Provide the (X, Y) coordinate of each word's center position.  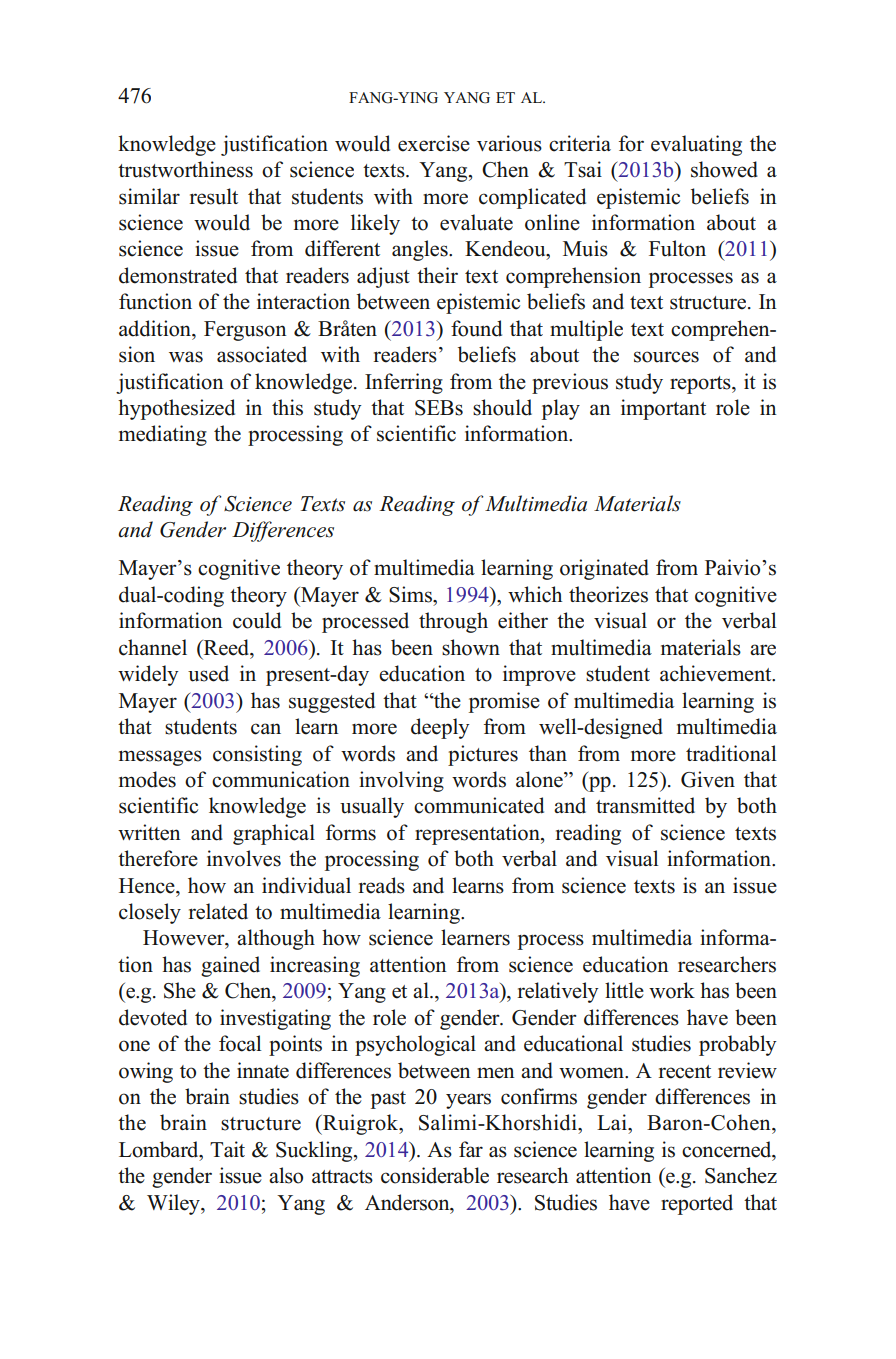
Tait (227, 1149)
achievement (717, 673)
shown (471, 647)
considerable (435, 1175)
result (213, 196)
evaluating (696, 145)
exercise (434, 143)
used (208, 673)
